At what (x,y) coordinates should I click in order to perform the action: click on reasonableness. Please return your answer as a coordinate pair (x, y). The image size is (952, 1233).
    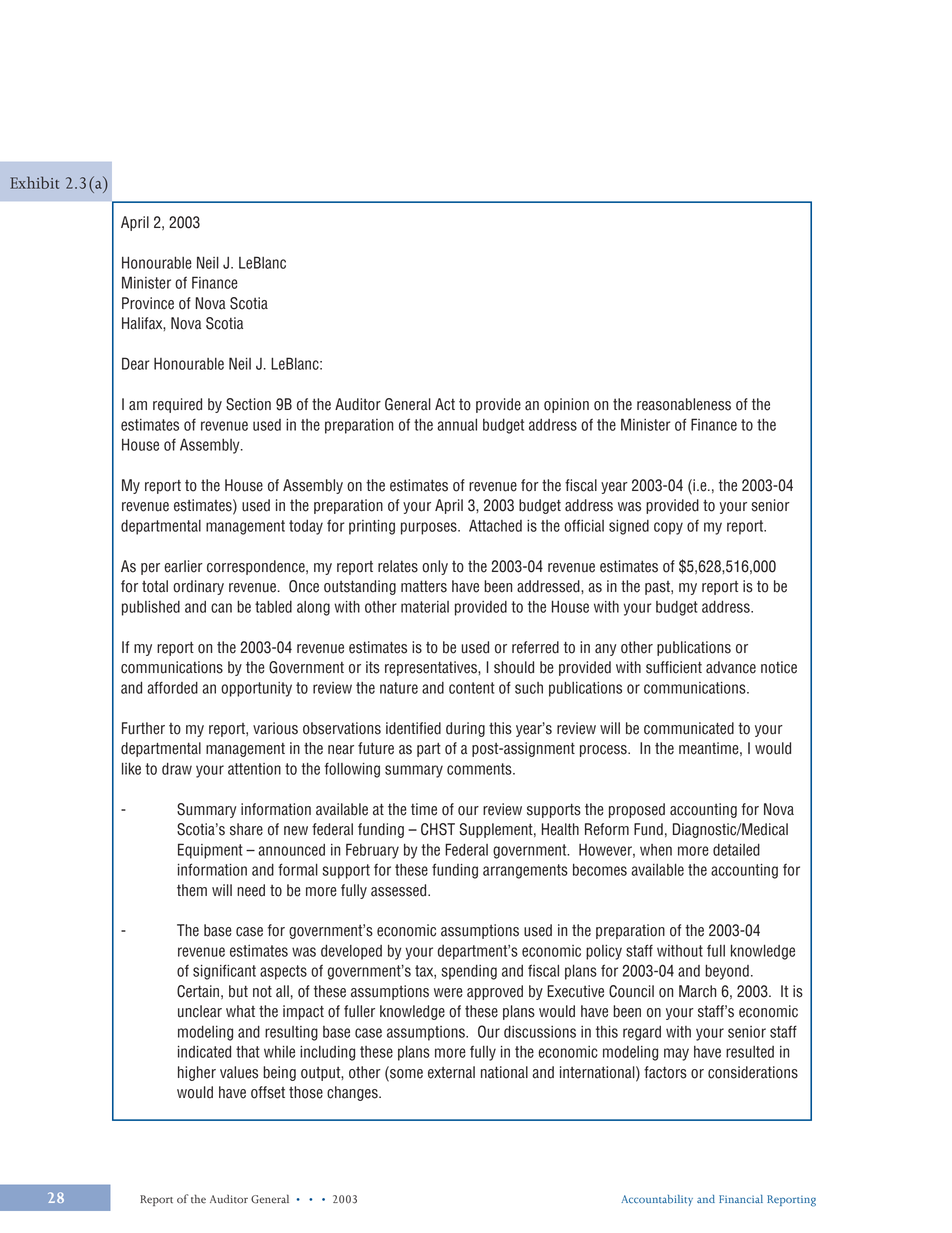
    Looking at the image, I should click on (684, 404).
